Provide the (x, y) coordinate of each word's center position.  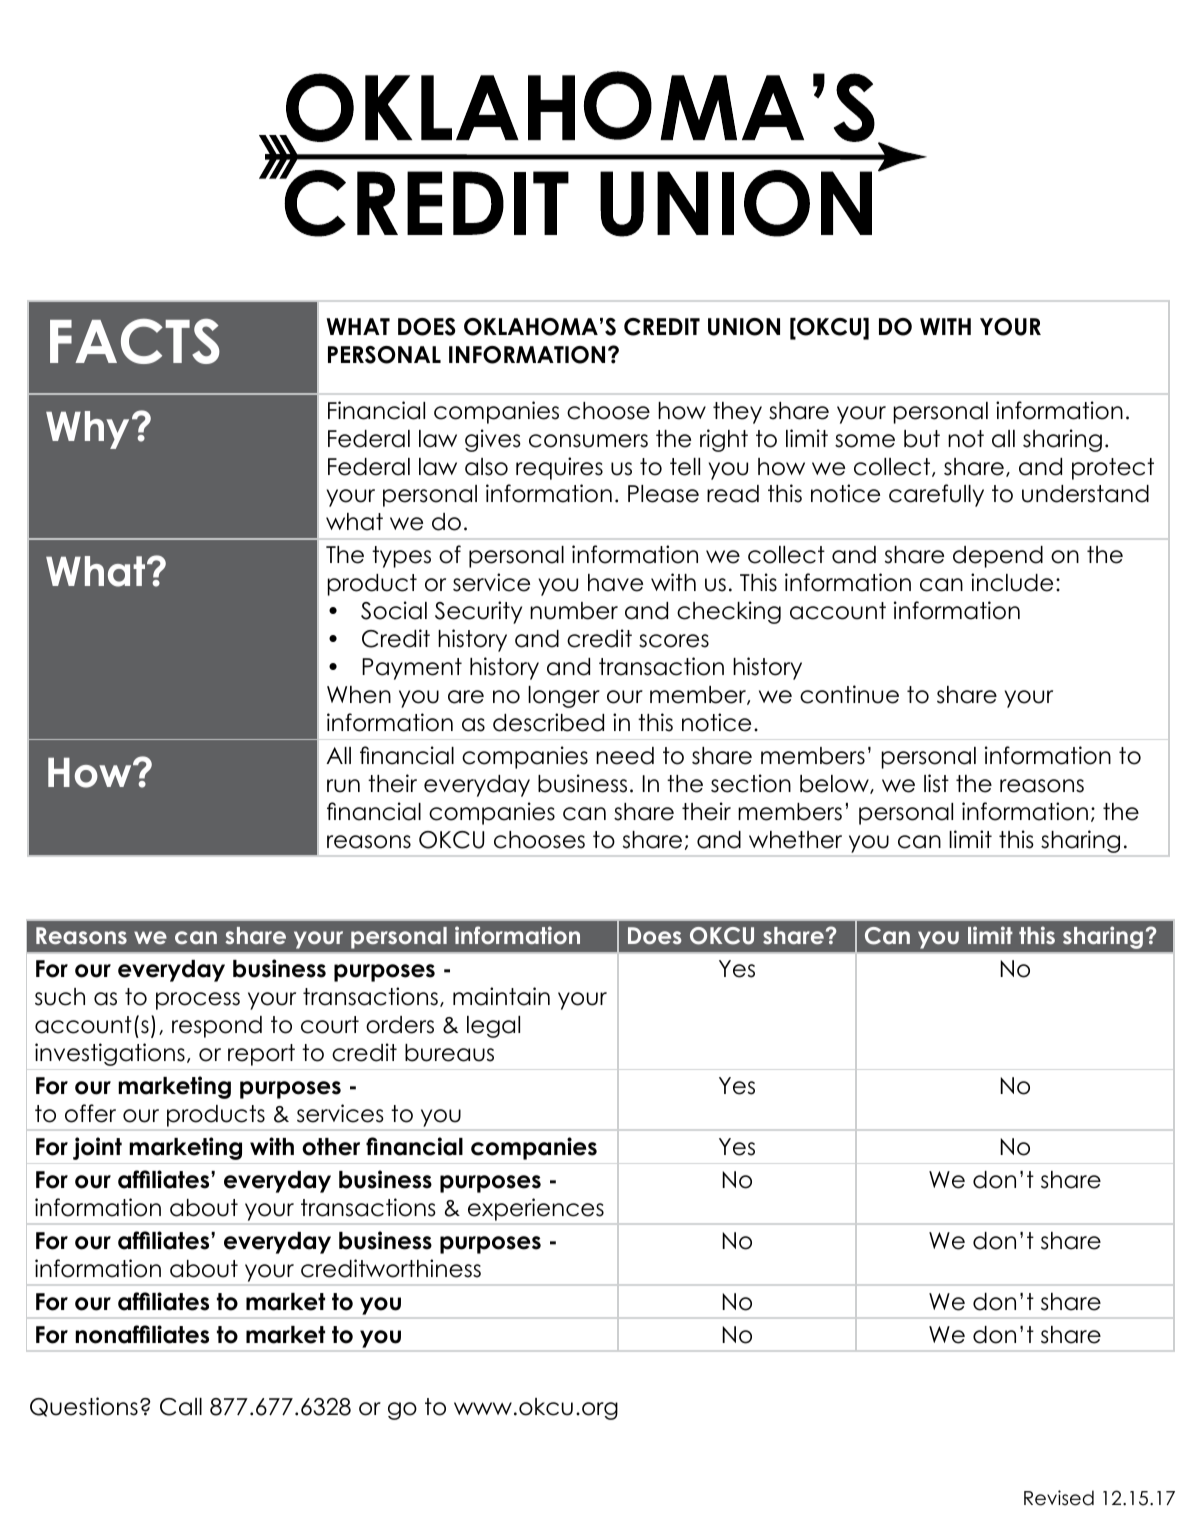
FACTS (135, 341)
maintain (501, 996)
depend (998, 557)
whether (795, 840)
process (198, 1001)
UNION (744, 327)
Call (181, 1407)
